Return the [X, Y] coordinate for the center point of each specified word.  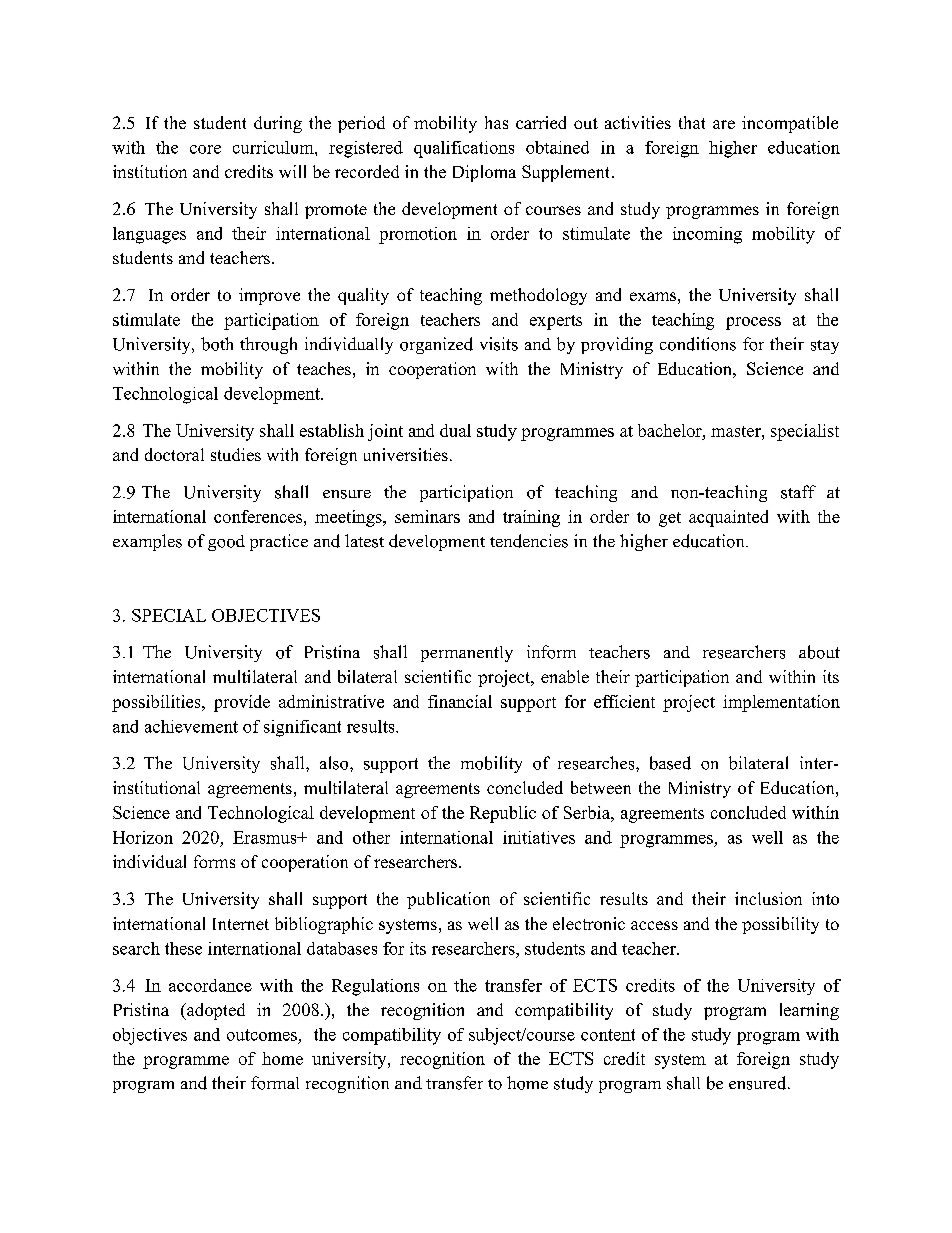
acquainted [728, 518]
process [753, 323]
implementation [781, 703]
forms [214, 861]
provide [242, 703]
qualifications [464, 149]
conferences [259, 516]
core [205, 149]
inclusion [768, 898]
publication [448, 900]
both [217, 344]
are [724, 124]
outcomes [262, 1035]
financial [460, 701]
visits [499, 344]
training [531, 518]
